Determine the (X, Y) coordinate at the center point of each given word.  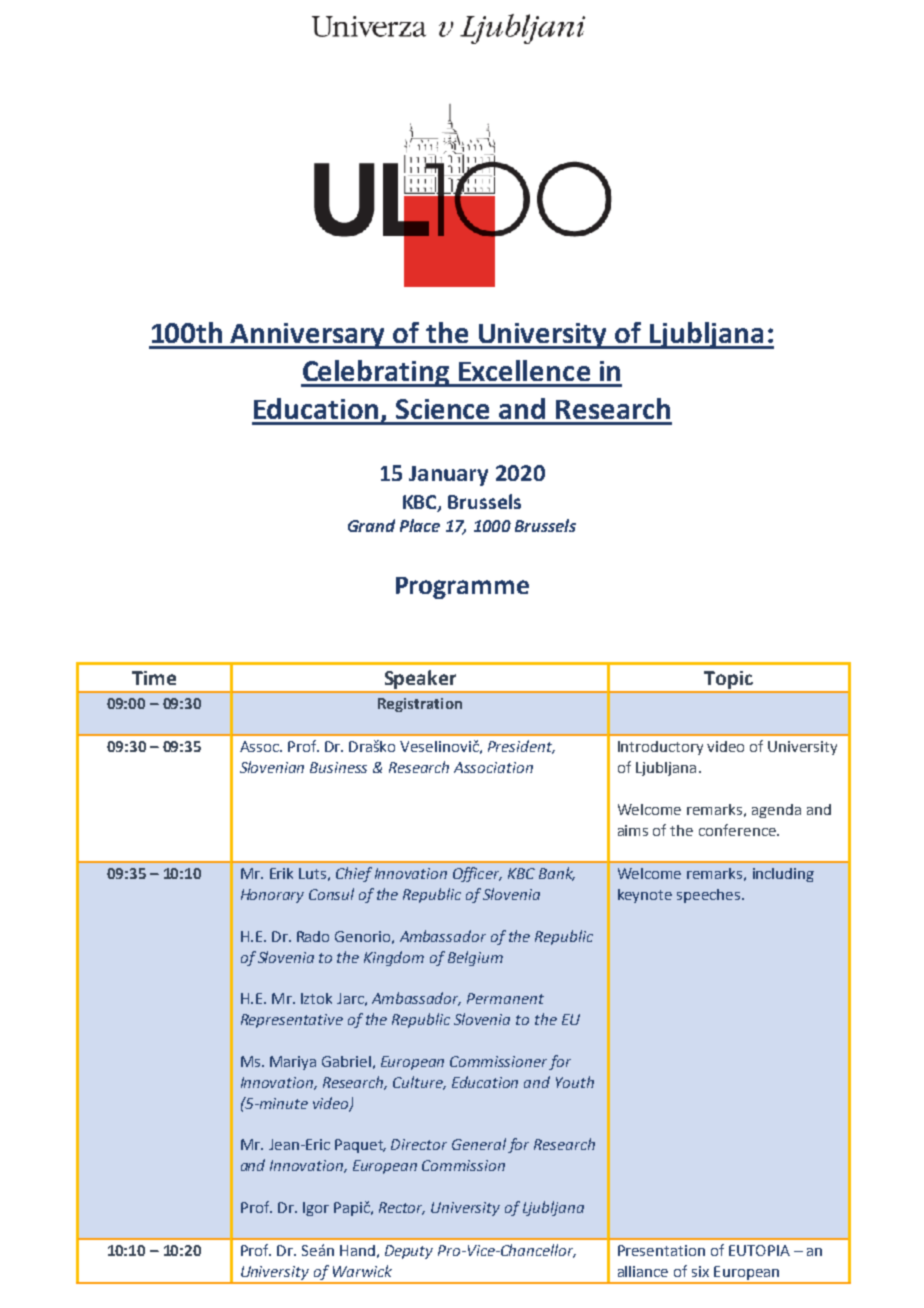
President (521, 747)
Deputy (409, 1252)
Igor (316, 1209)
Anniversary (308, 336)
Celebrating (376, 373)
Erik (281, 873)
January (448, 476)
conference (738, 830)
